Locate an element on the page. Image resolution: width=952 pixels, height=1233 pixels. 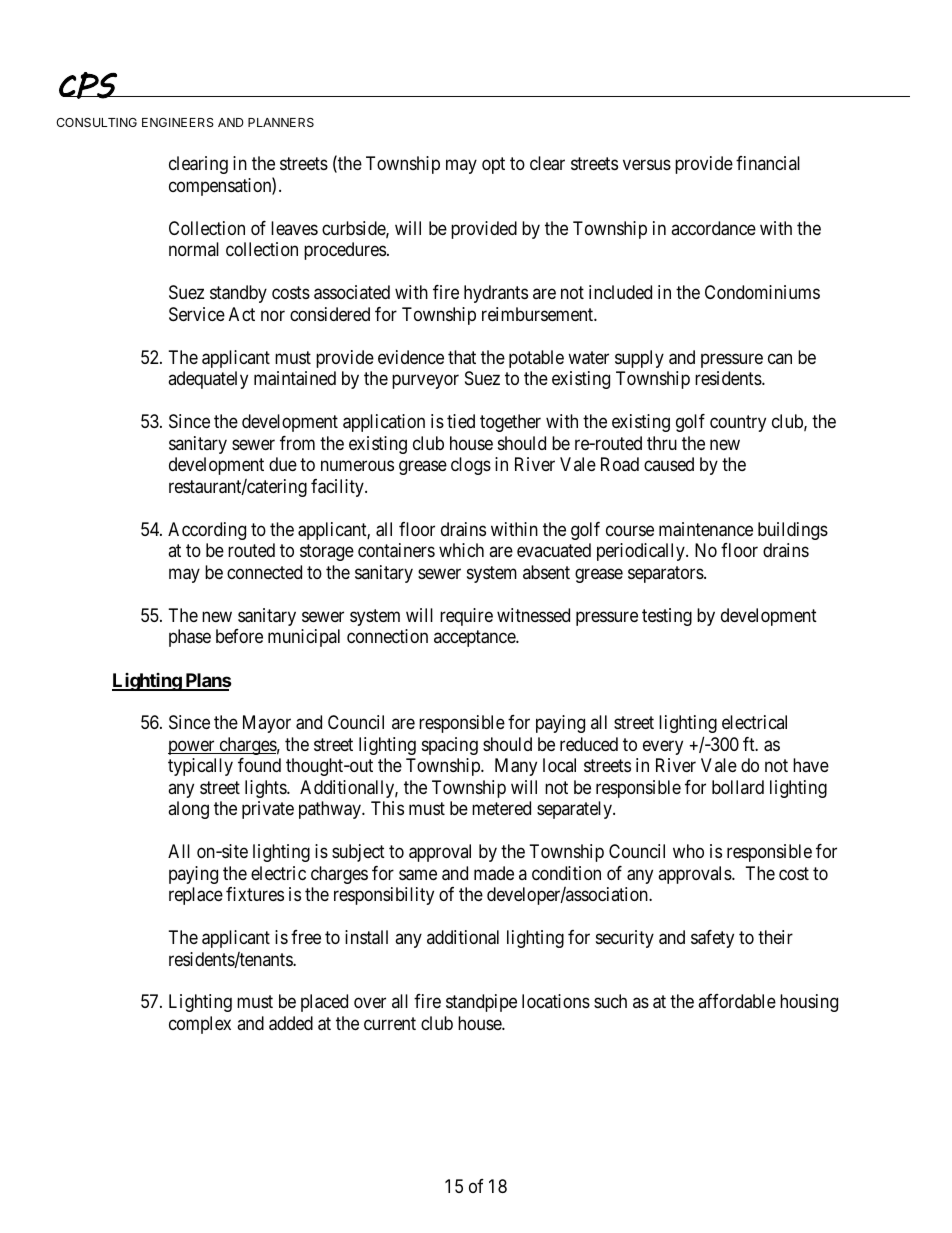
along is located at coordinates (188, 810).
